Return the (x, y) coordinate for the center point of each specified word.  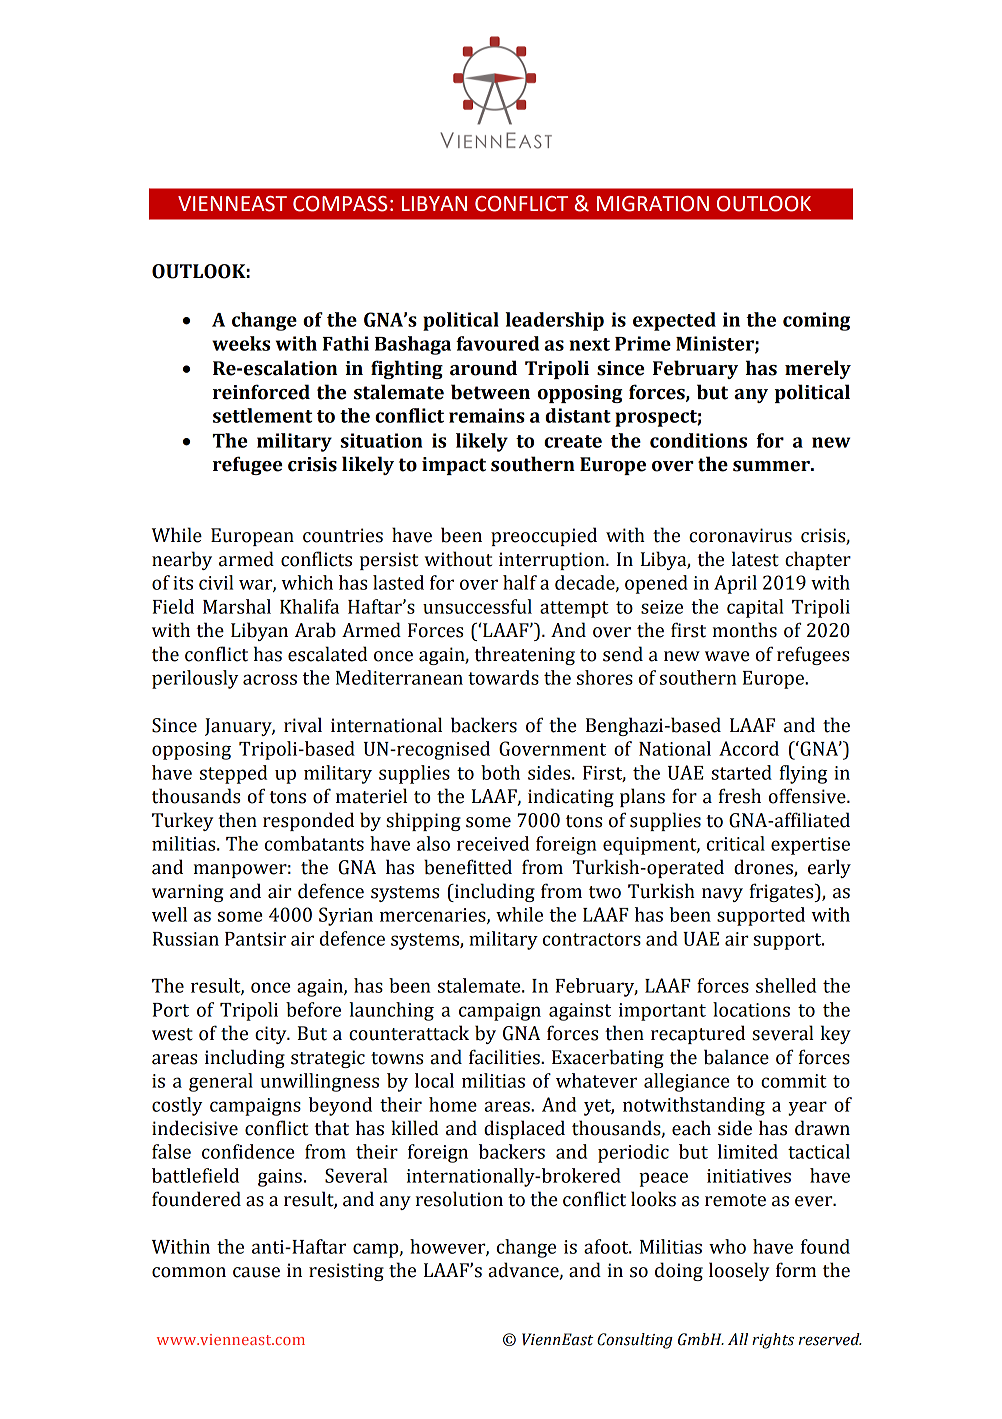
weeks (241, 343)
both (500, 772)
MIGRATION (653, 204)
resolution (459, 1199)
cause (256, 1272)
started (741, 772)
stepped (233, 774)
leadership (554, 321)
